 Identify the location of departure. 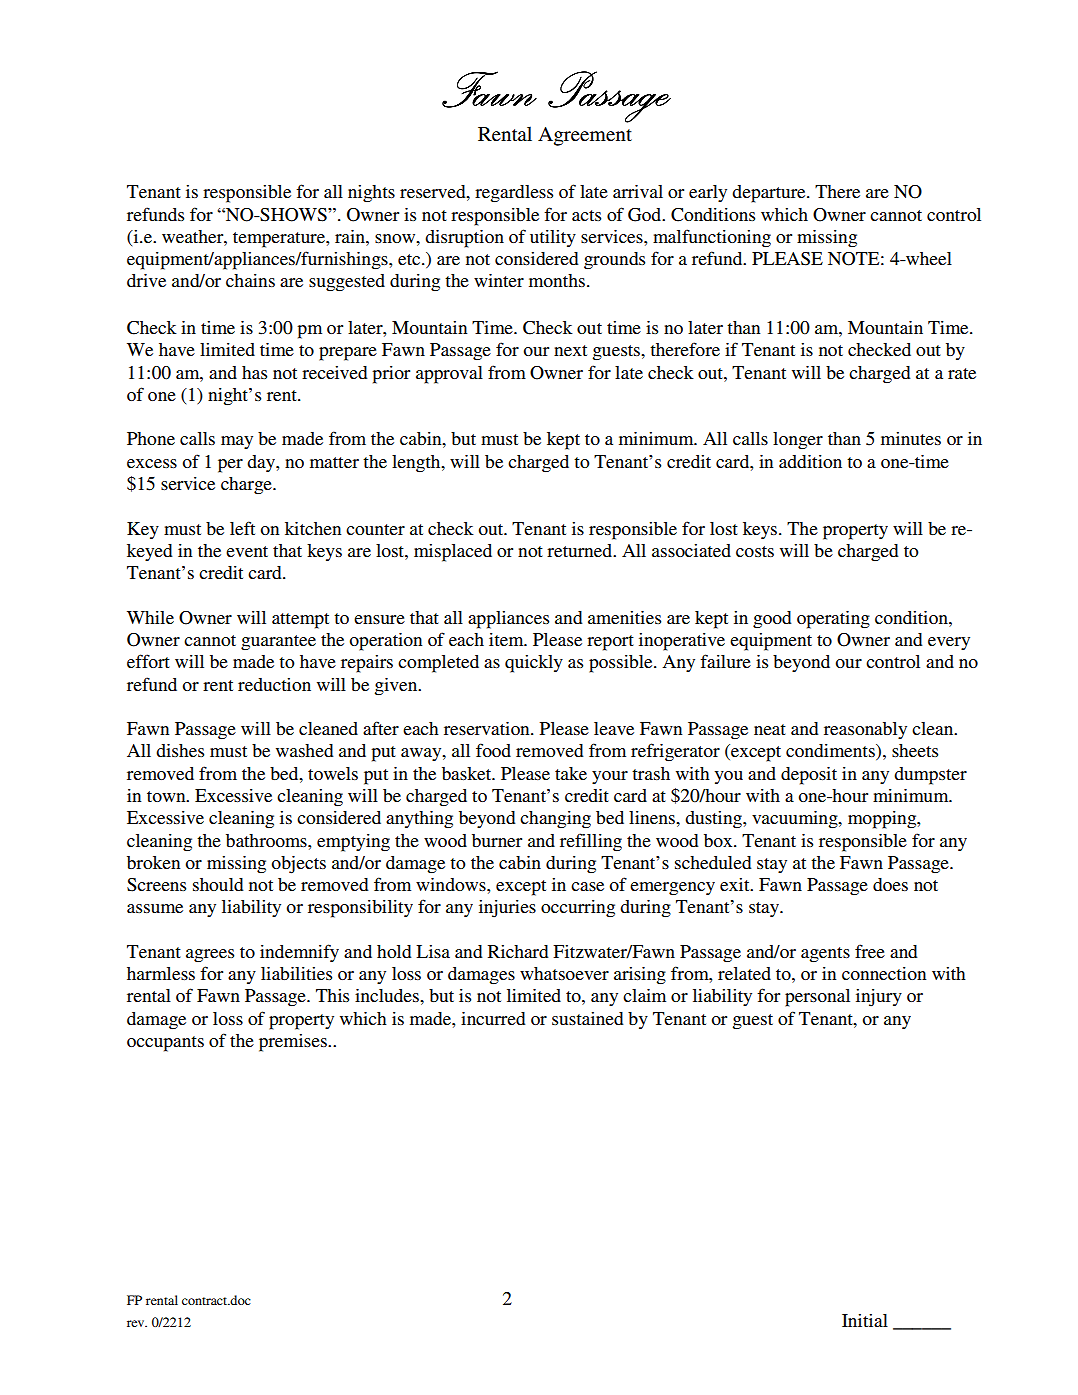
(770, 194).
